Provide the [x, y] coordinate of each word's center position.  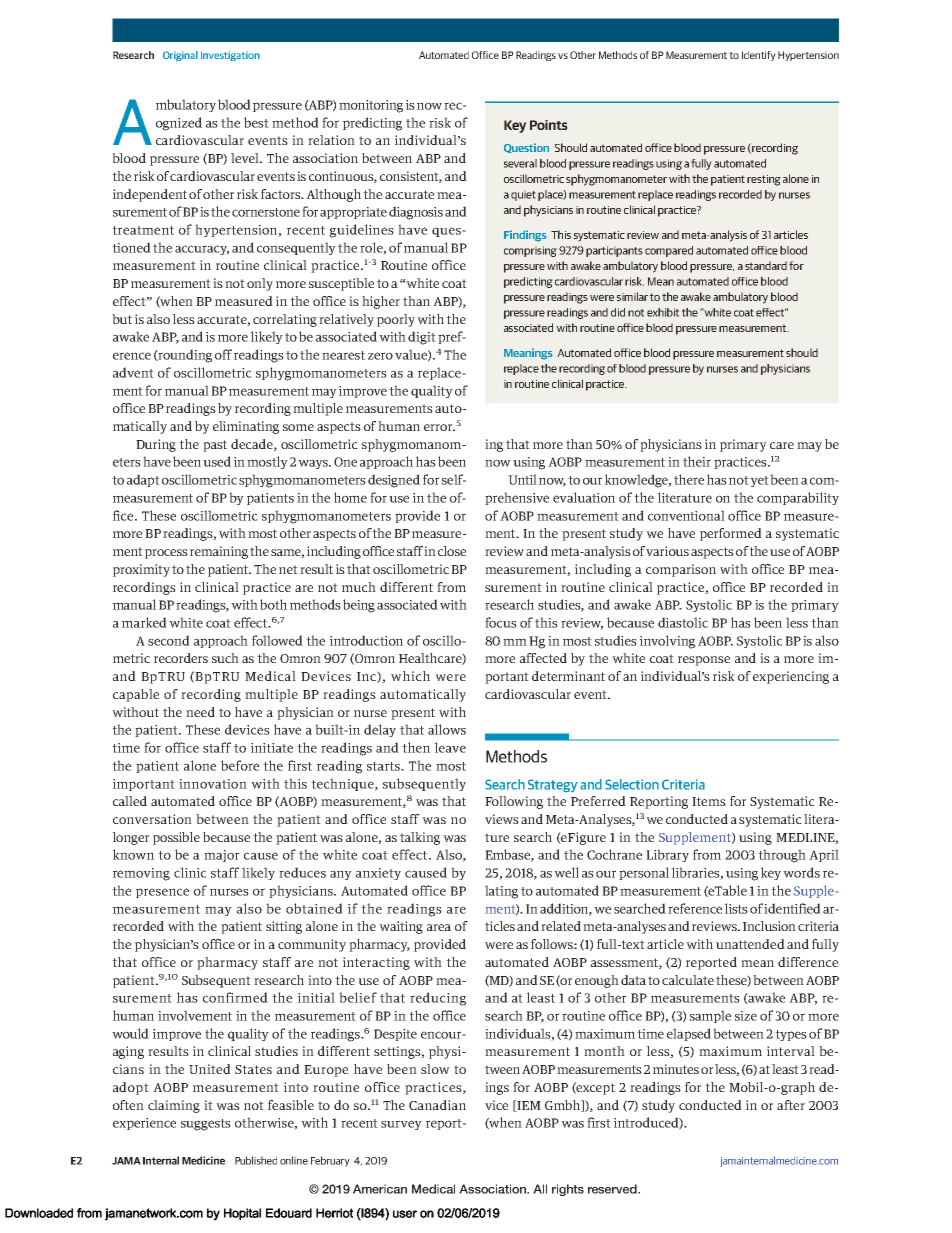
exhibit [663, 312]
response [704, 661]
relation [331, 140]
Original [180, 56]
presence [162, 893]
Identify [759, 56]
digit [422, 338]
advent [133, 372]
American [380, 1189]
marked [144, 622]
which [410, 676]
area [439, 927]
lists [736, 908]
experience [144, 1124]
